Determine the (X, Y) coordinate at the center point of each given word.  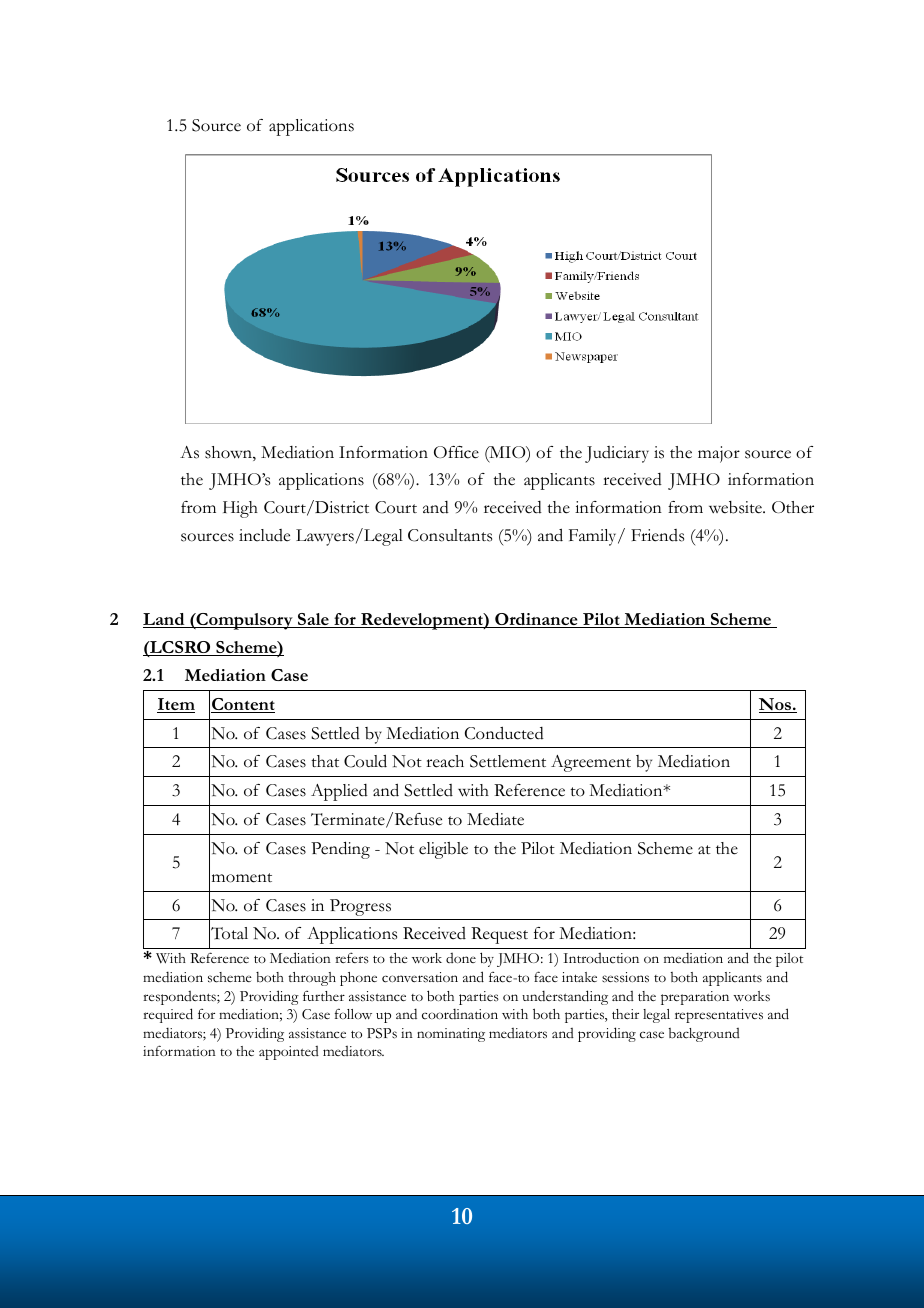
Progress (360, 907)
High (240, 509)
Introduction (601, 958)
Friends (657, 535)
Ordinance (536, 620)
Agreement (591, 763)
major (719, 454)
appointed (289, 1053)
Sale (313, 620)
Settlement (508, 761)
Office (456, 452)
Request (499, 935)
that (325, 761)
